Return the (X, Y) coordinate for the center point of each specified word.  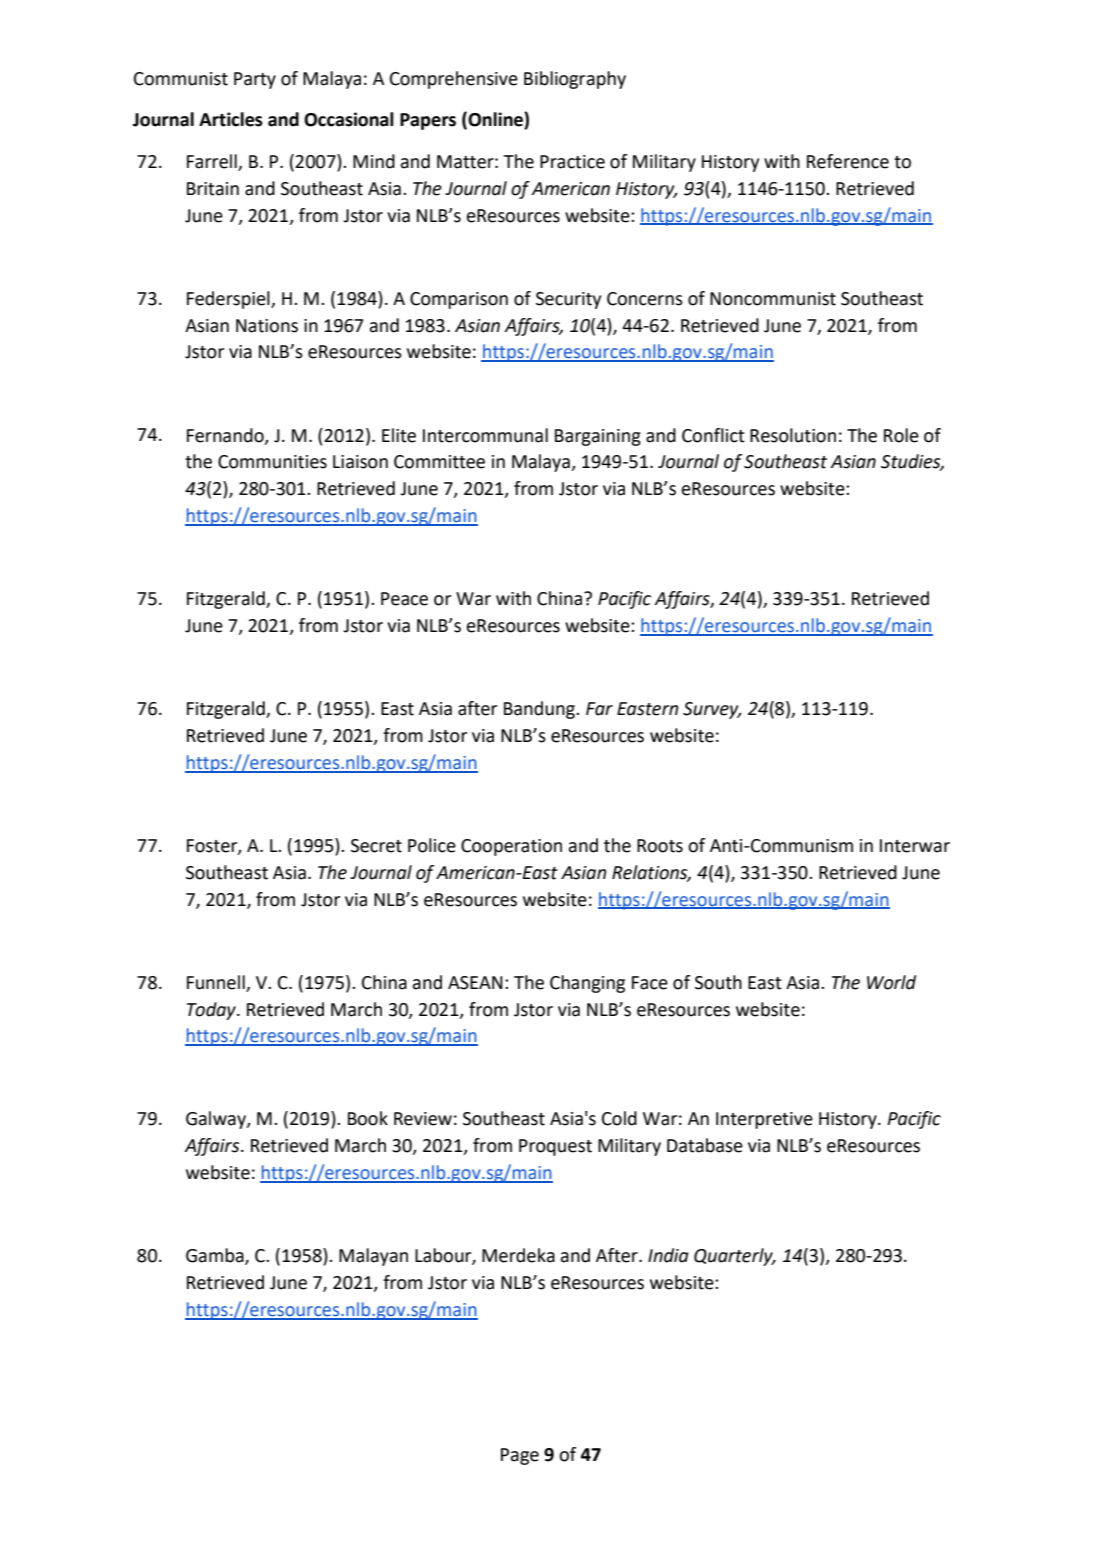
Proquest (555, 1147)
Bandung (540, 710)
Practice (572, 162)
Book (368, 1118)
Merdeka (518, 1255)
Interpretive (764, 1120)
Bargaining (598, 437)
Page (520, 1456)
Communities (272, 462)
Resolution (793, 435)
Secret (376, 846)
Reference (848, 161)
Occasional (349, 119)
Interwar (915, 846)
